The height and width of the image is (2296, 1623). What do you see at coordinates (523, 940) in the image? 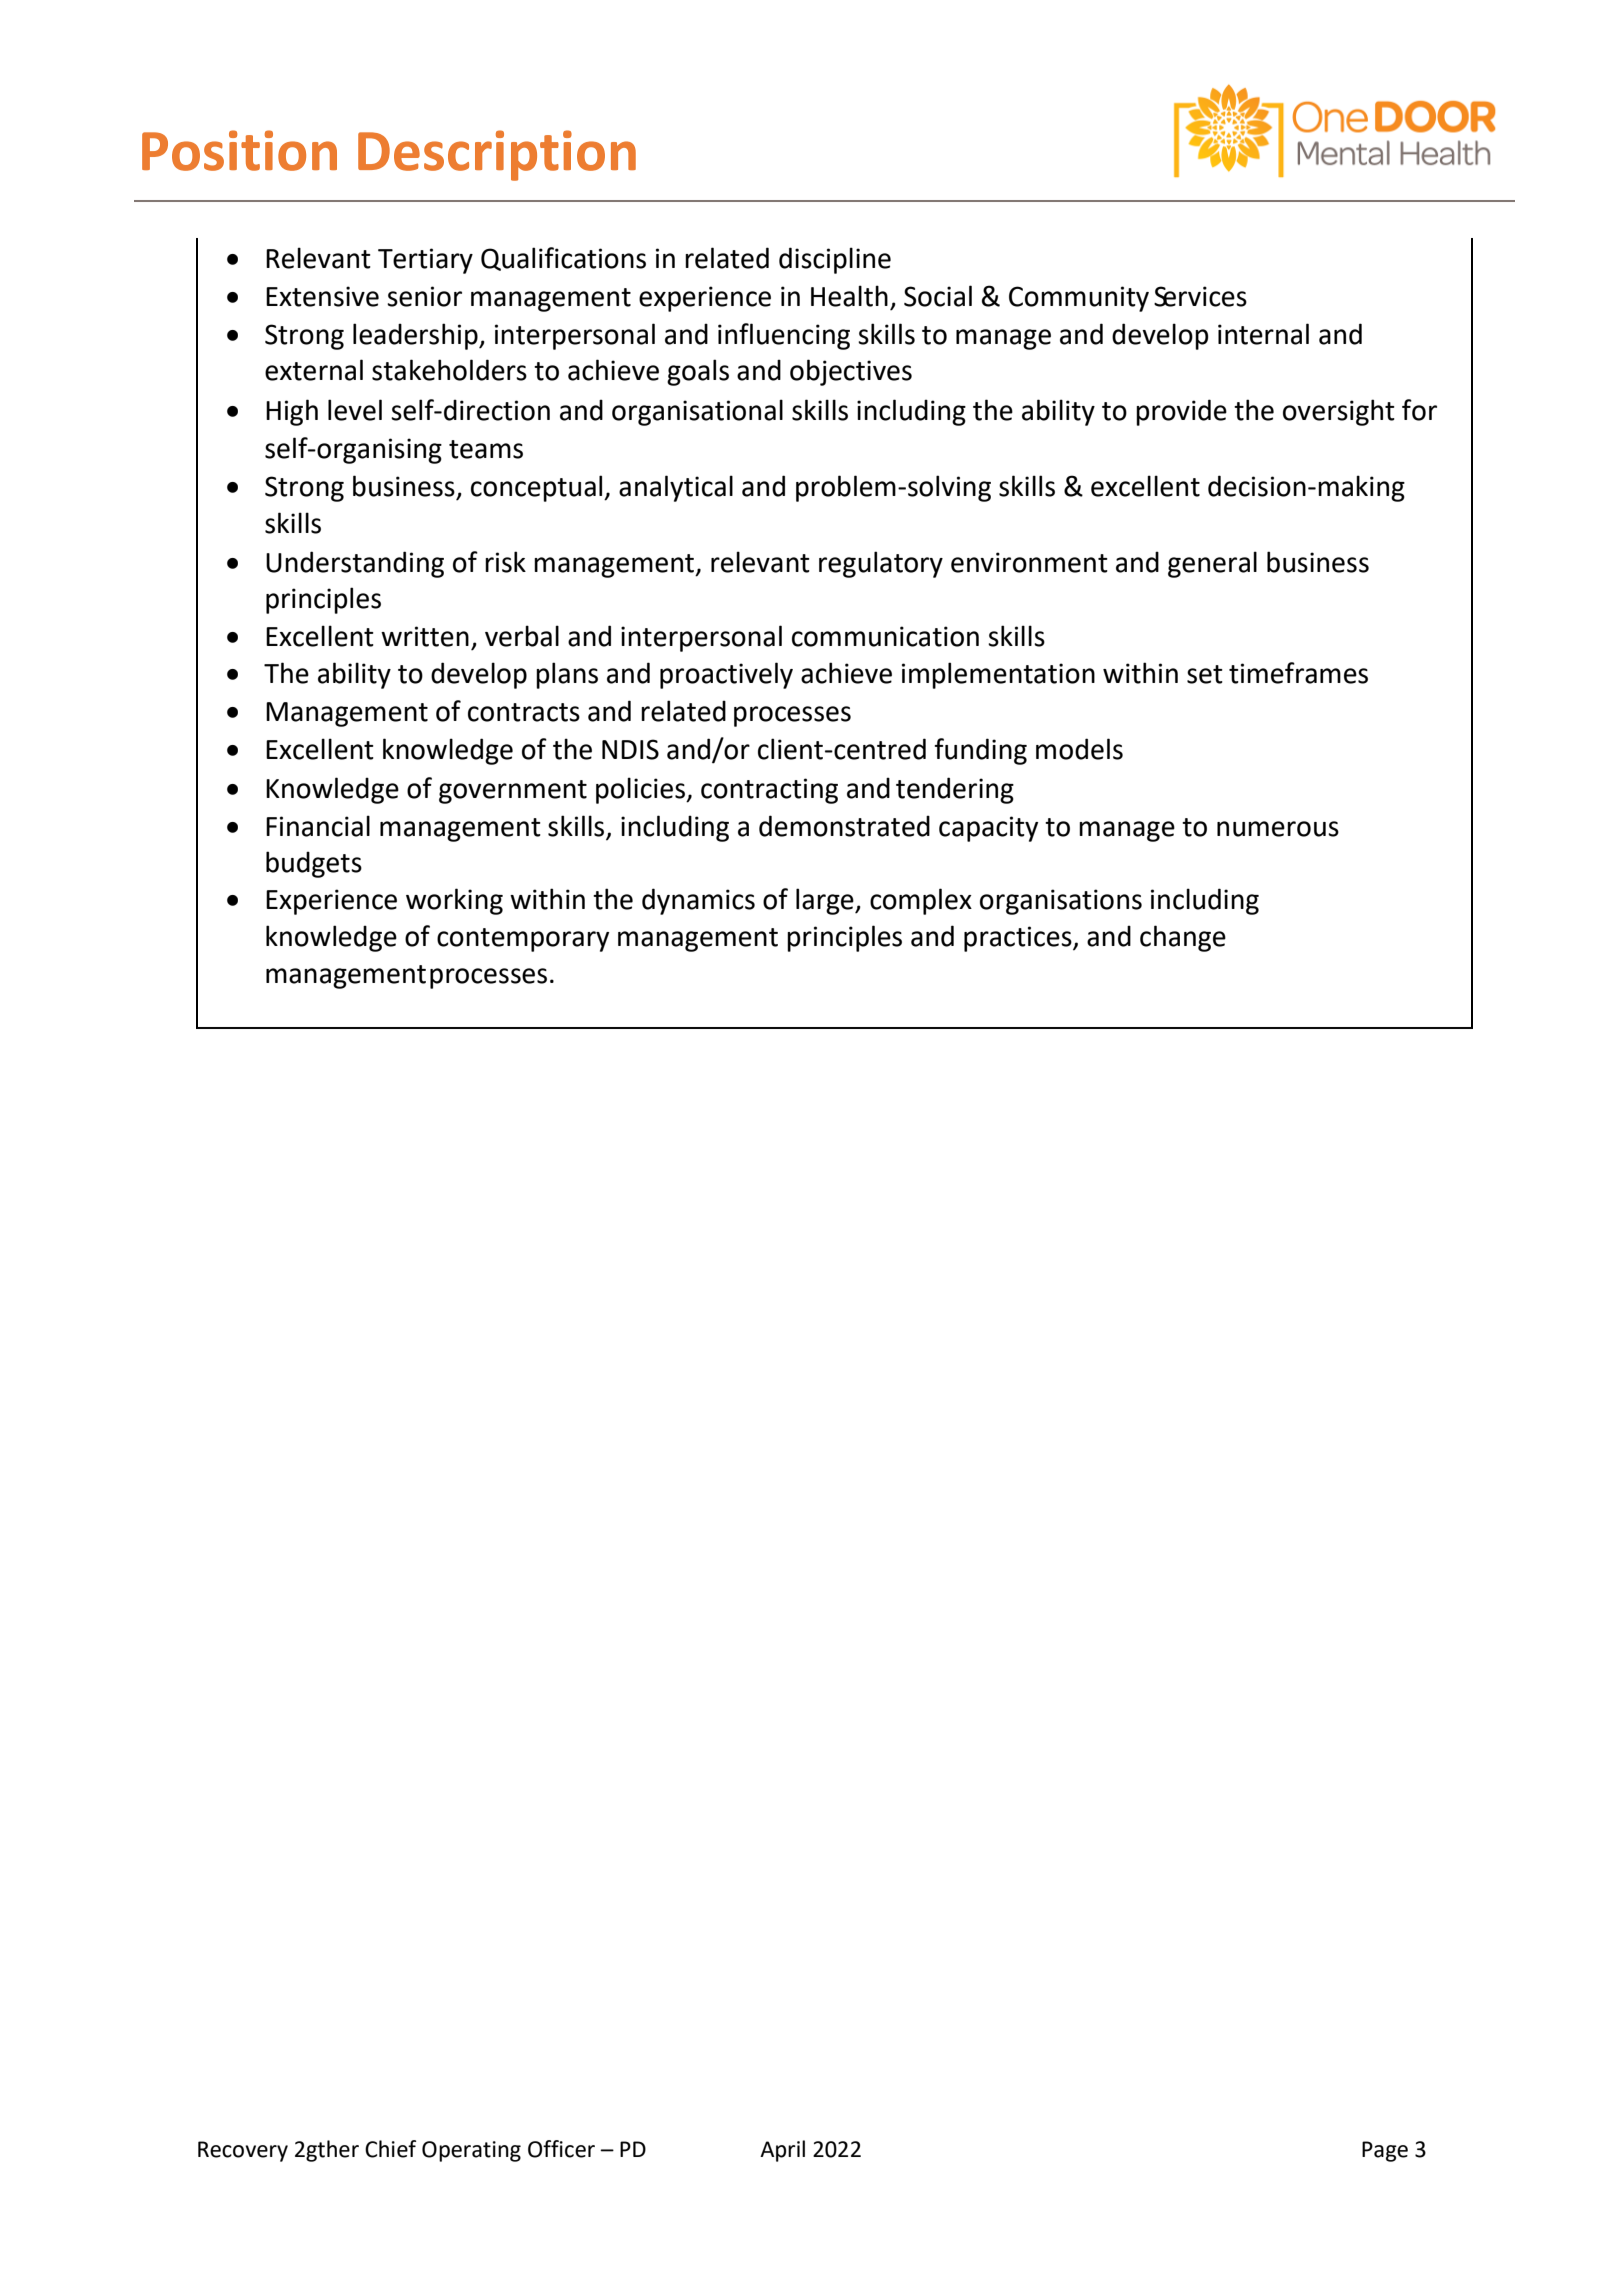
I see `contemporary` at bounding box center [523, 940].
